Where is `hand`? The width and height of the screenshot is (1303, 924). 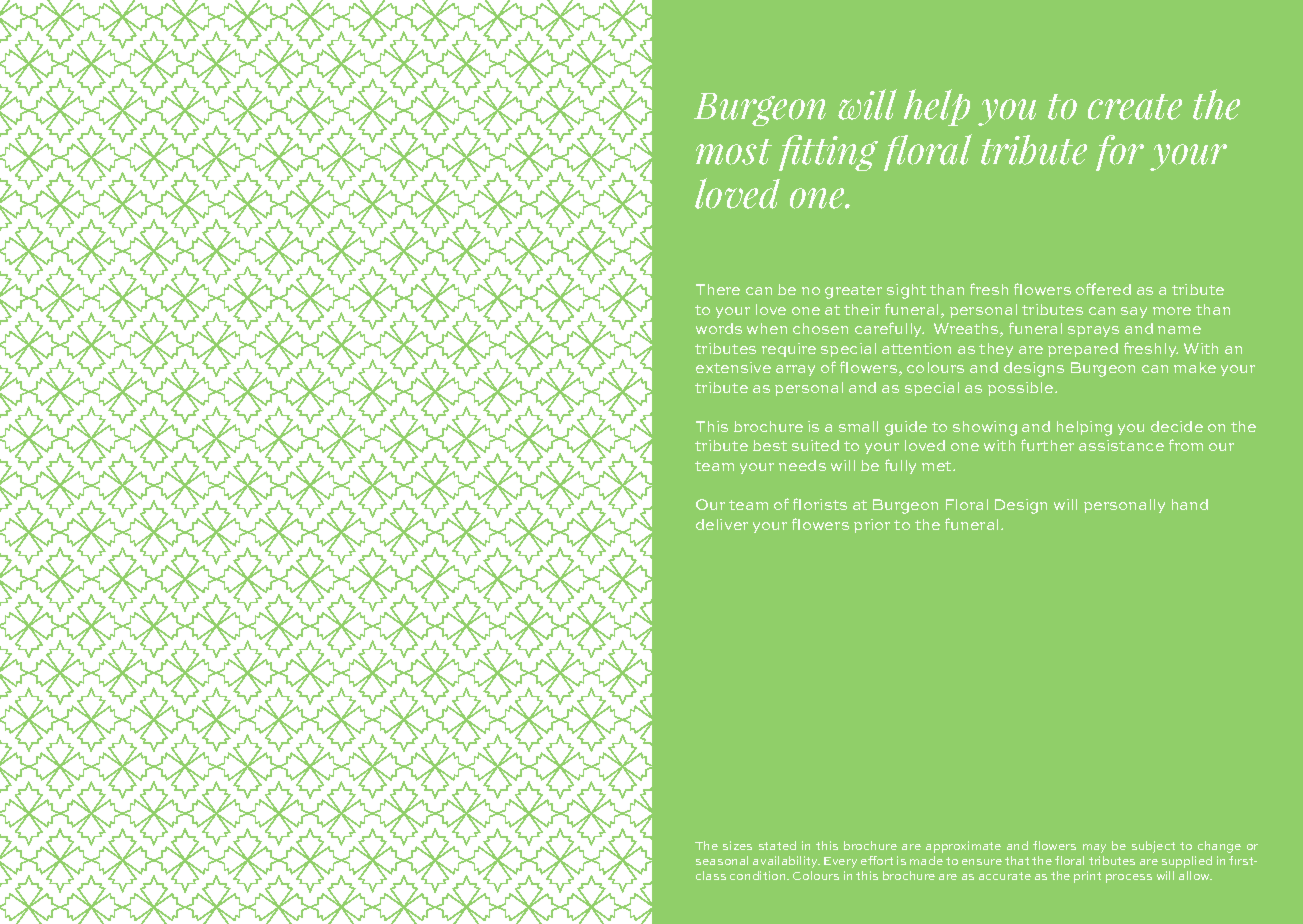
hand is located at coordinates (1190, 504).
